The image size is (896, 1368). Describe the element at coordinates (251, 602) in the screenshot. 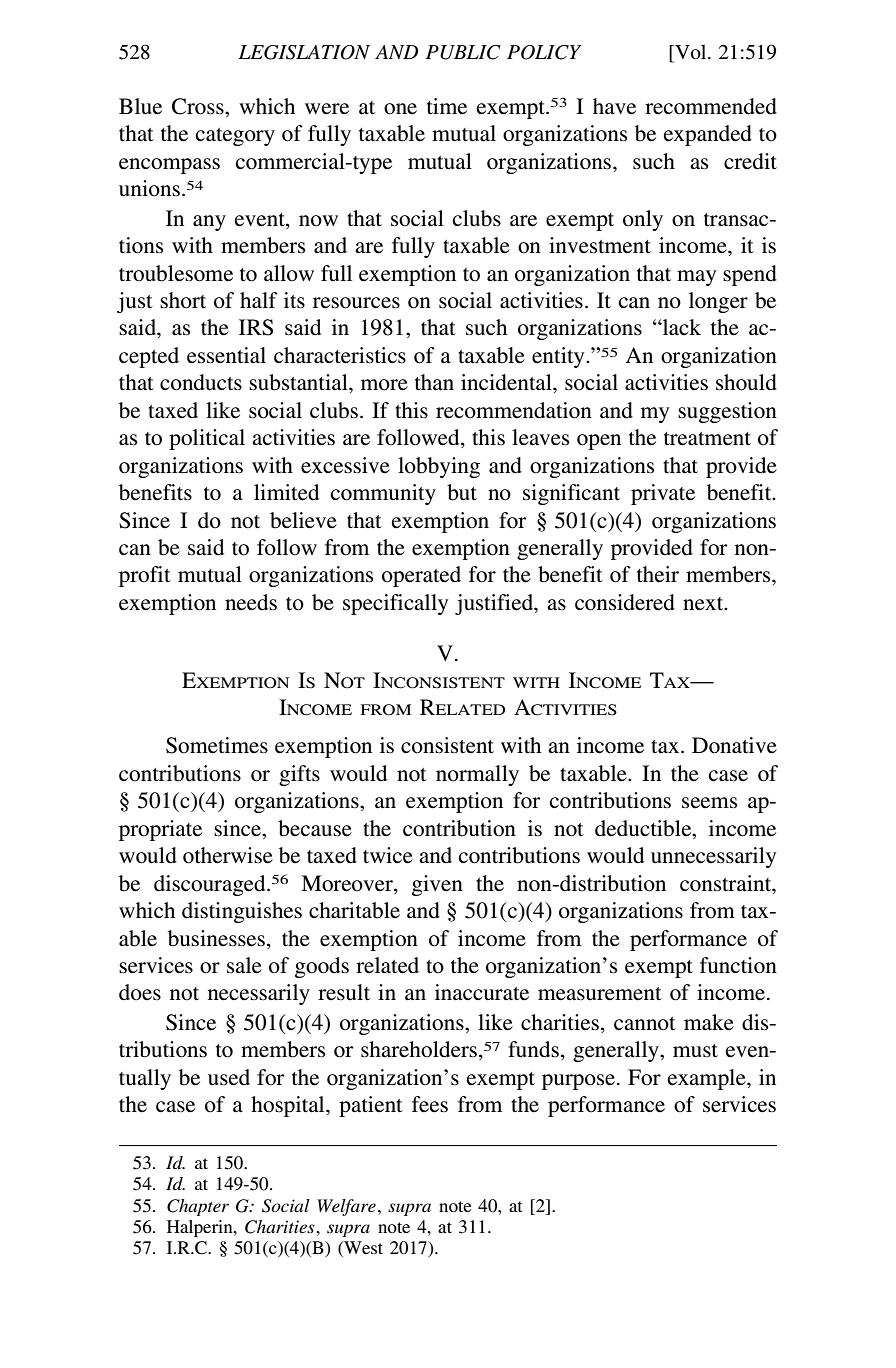

I see `needs` at that location.
